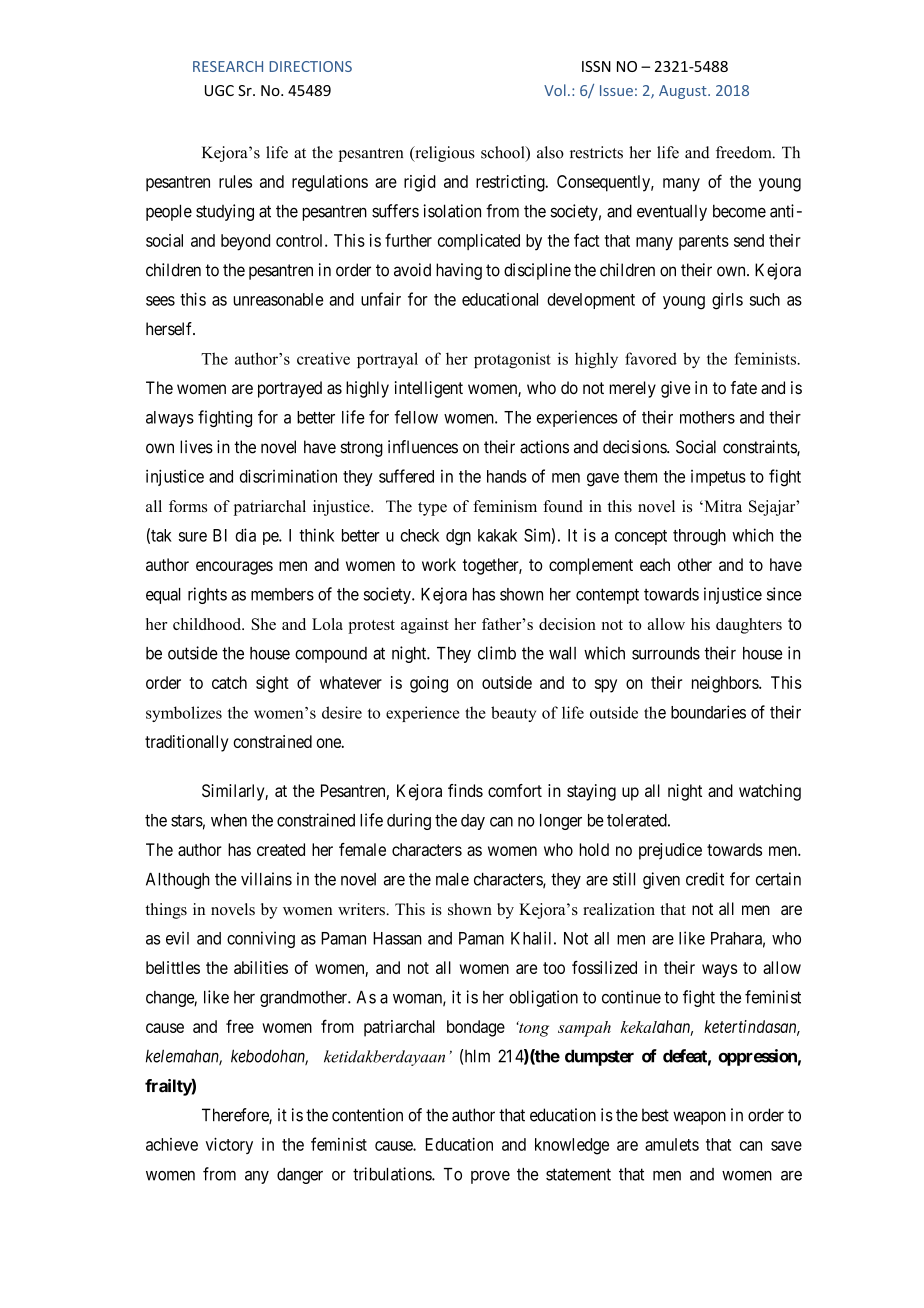  I want to click on UGC, so click(219, 90).
